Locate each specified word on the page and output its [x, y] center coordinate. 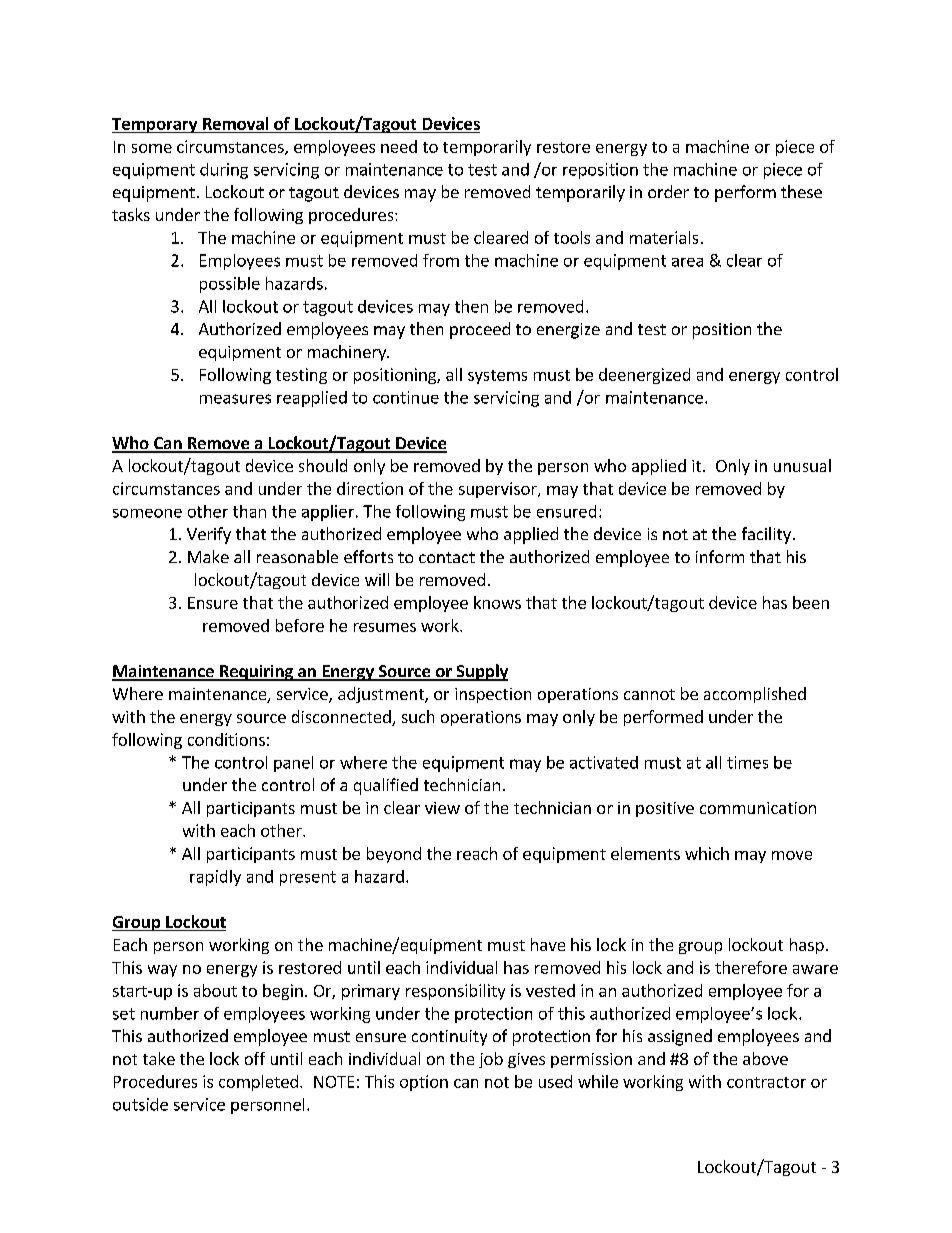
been [811, 602]
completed [258, 1083]
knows [497, 602]
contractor [766, 1082]
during [224, 171]
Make [208, 556]
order [668, 191]
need [399, 146]
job [491, 1060]
